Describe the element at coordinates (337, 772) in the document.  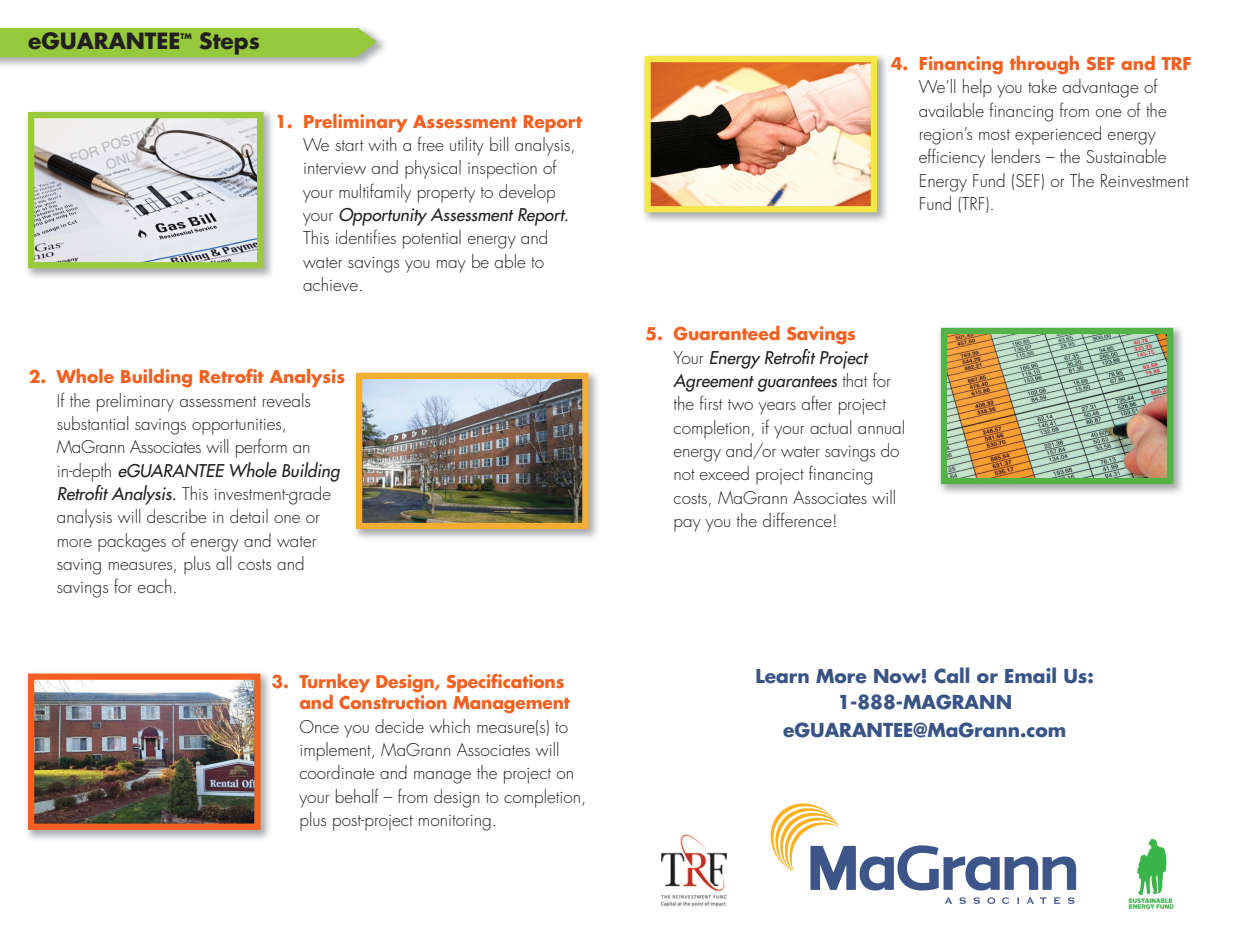
I see `coordinate` at that location.
